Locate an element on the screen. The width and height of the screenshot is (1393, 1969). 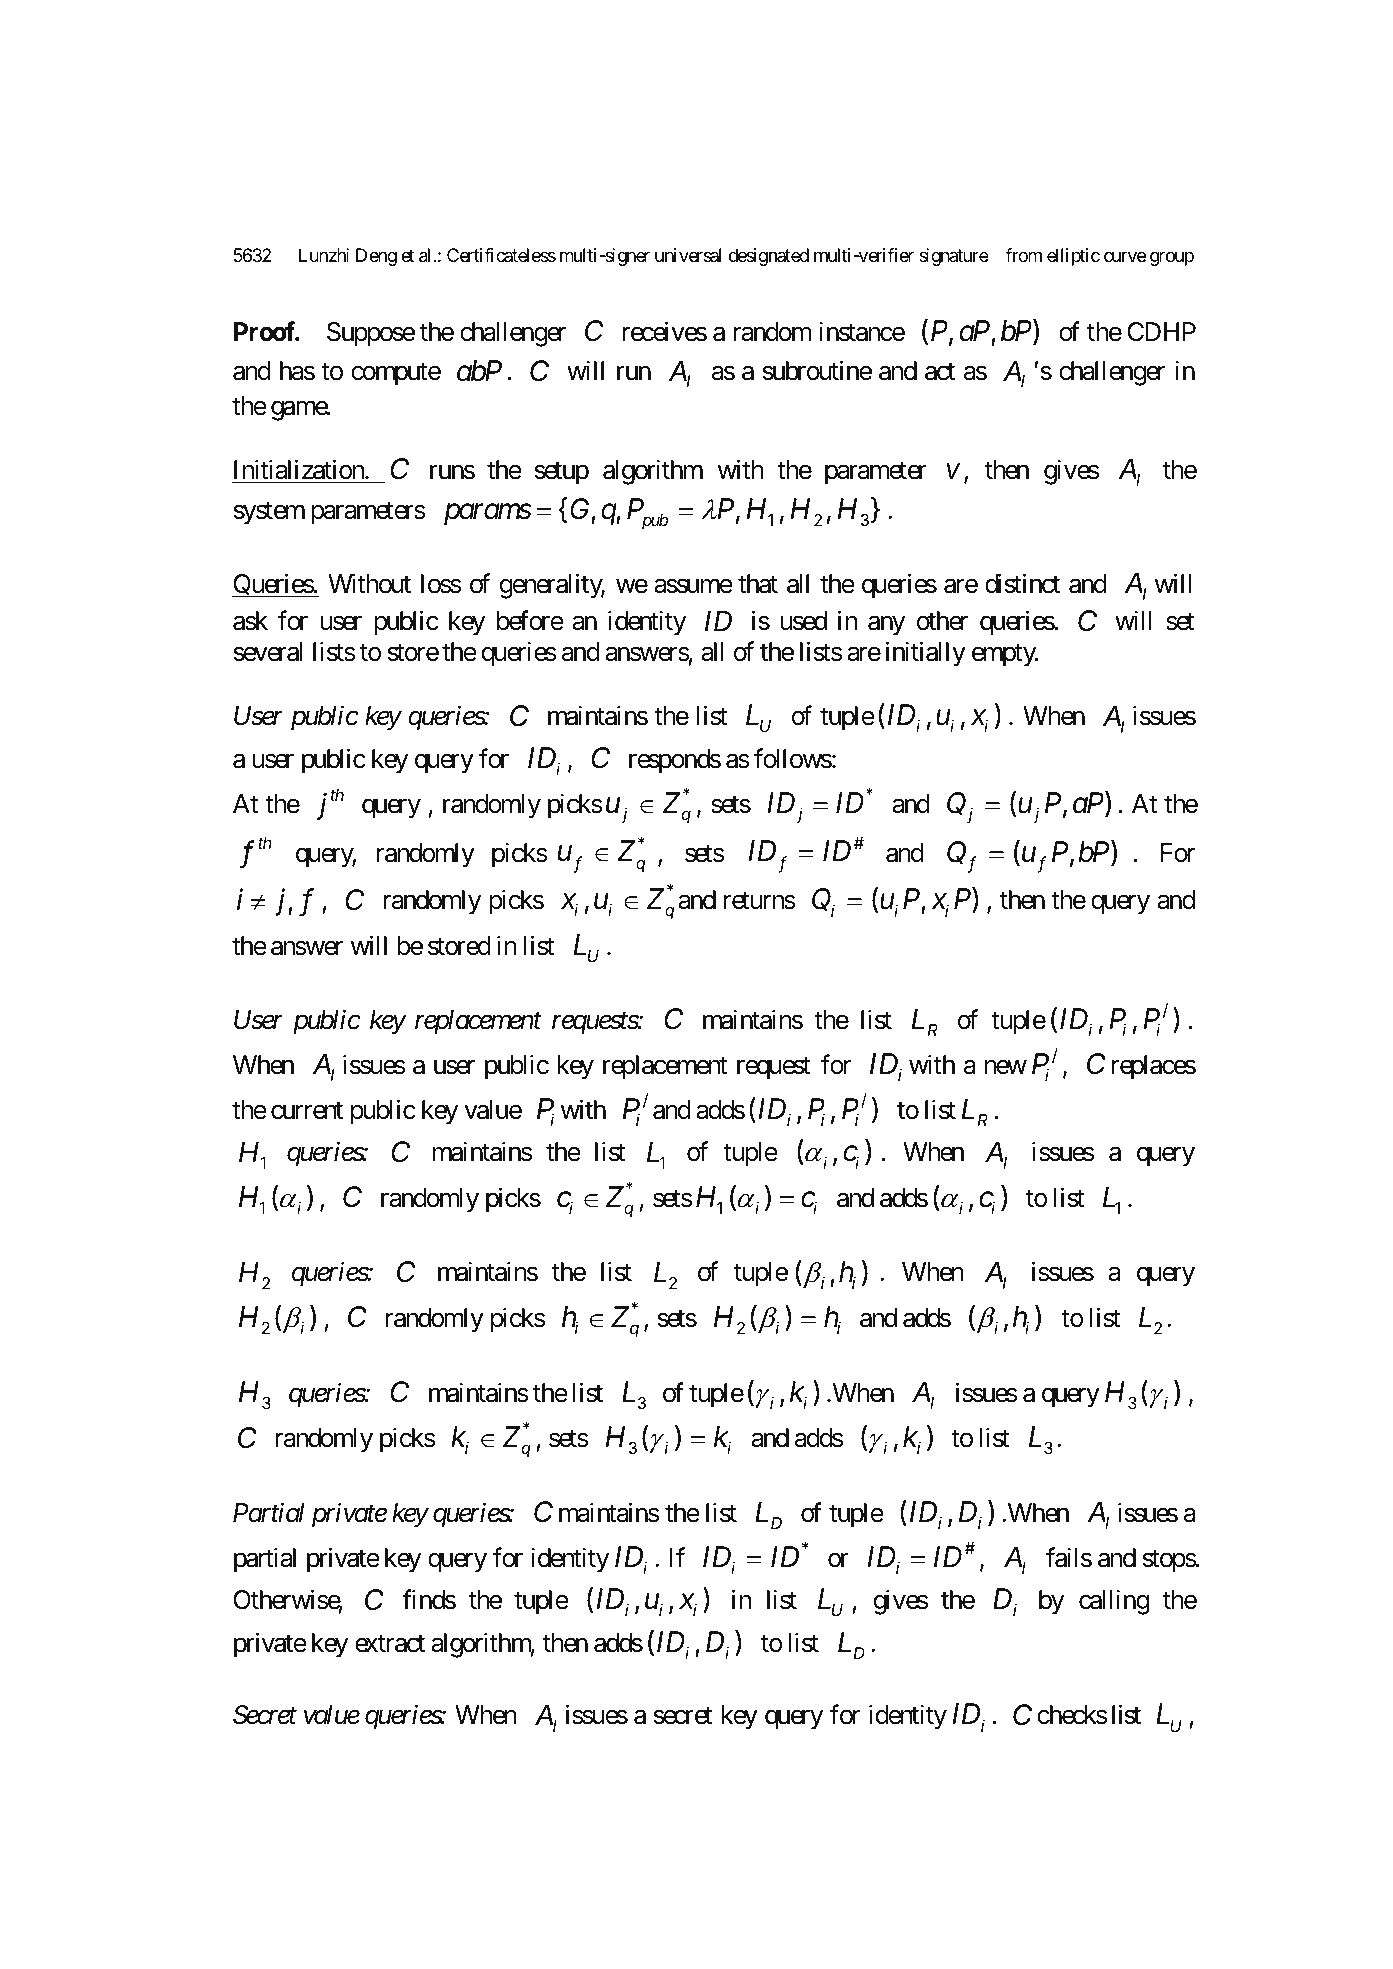
Deng is located at coordinates (376, 257).
